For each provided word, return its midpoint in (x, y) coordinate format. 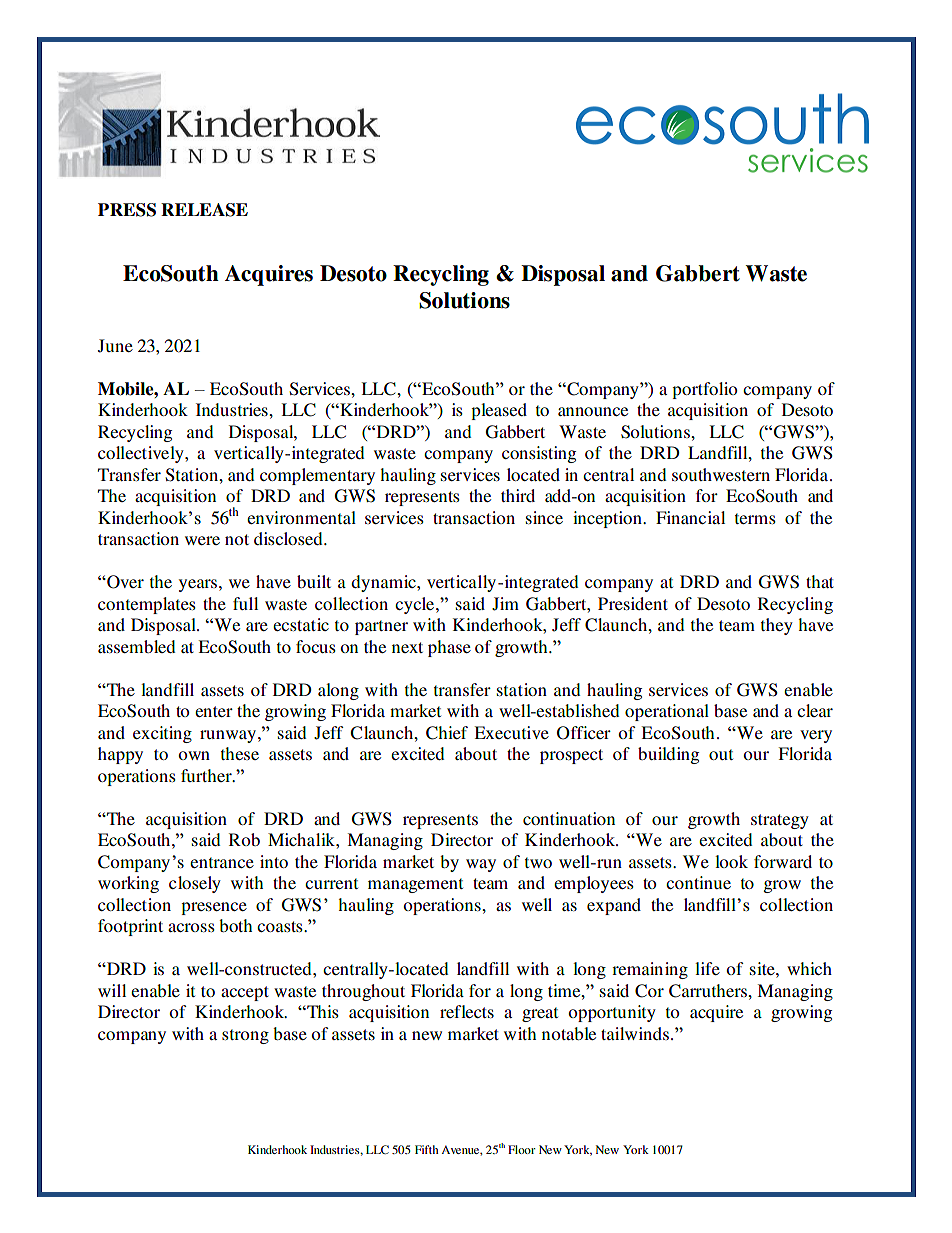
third (518, 495)
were (202, 540)
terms (755, 518)
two (538, 862)
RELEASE (204, 210)
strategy (780, 821)
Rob (244, 839)
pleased (499, 411)
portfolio (705, 390)
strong (245, 1036)
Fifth (427, 1149)
